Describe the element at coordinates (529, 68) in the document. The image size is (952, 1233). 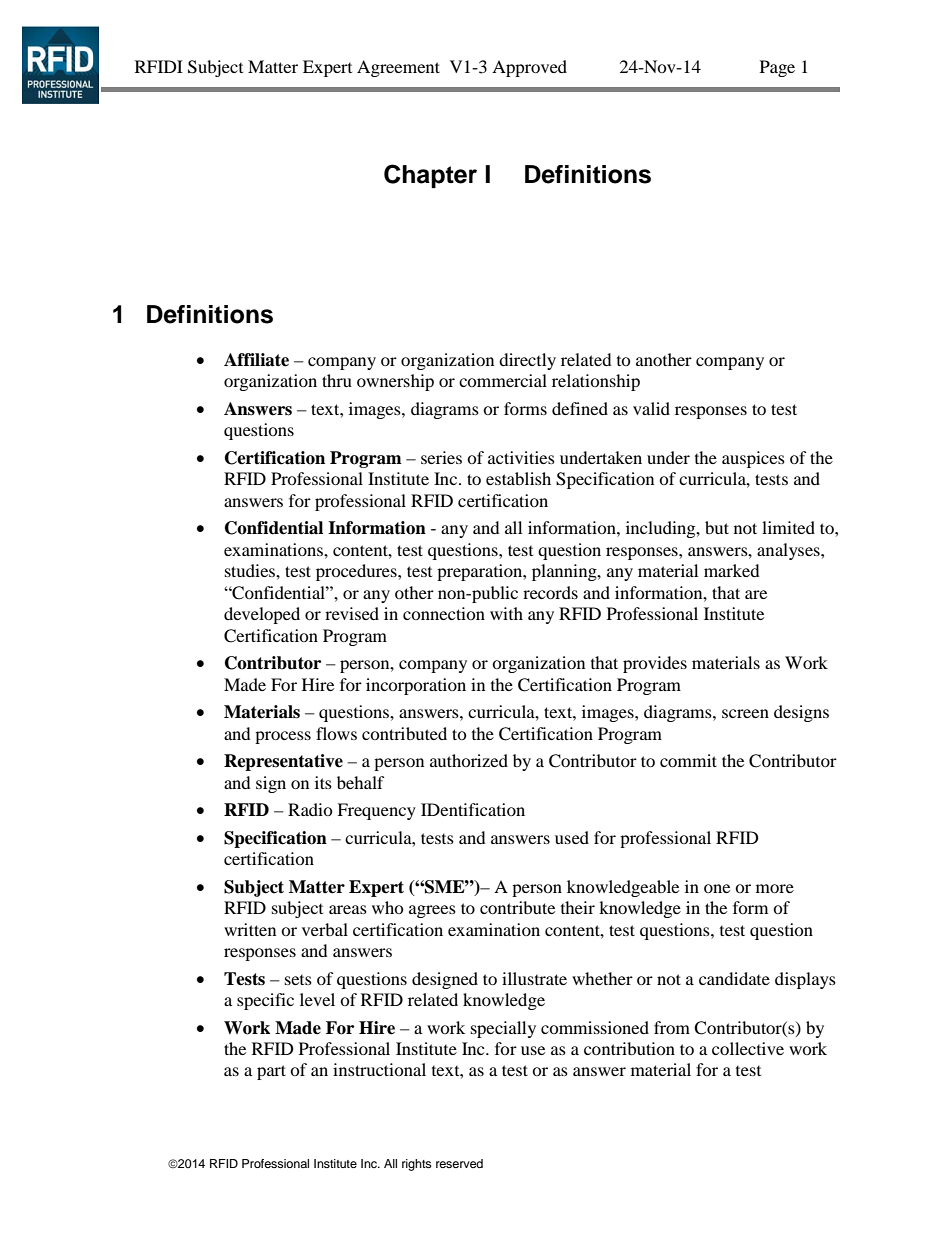
I see `Approved` at that location.
